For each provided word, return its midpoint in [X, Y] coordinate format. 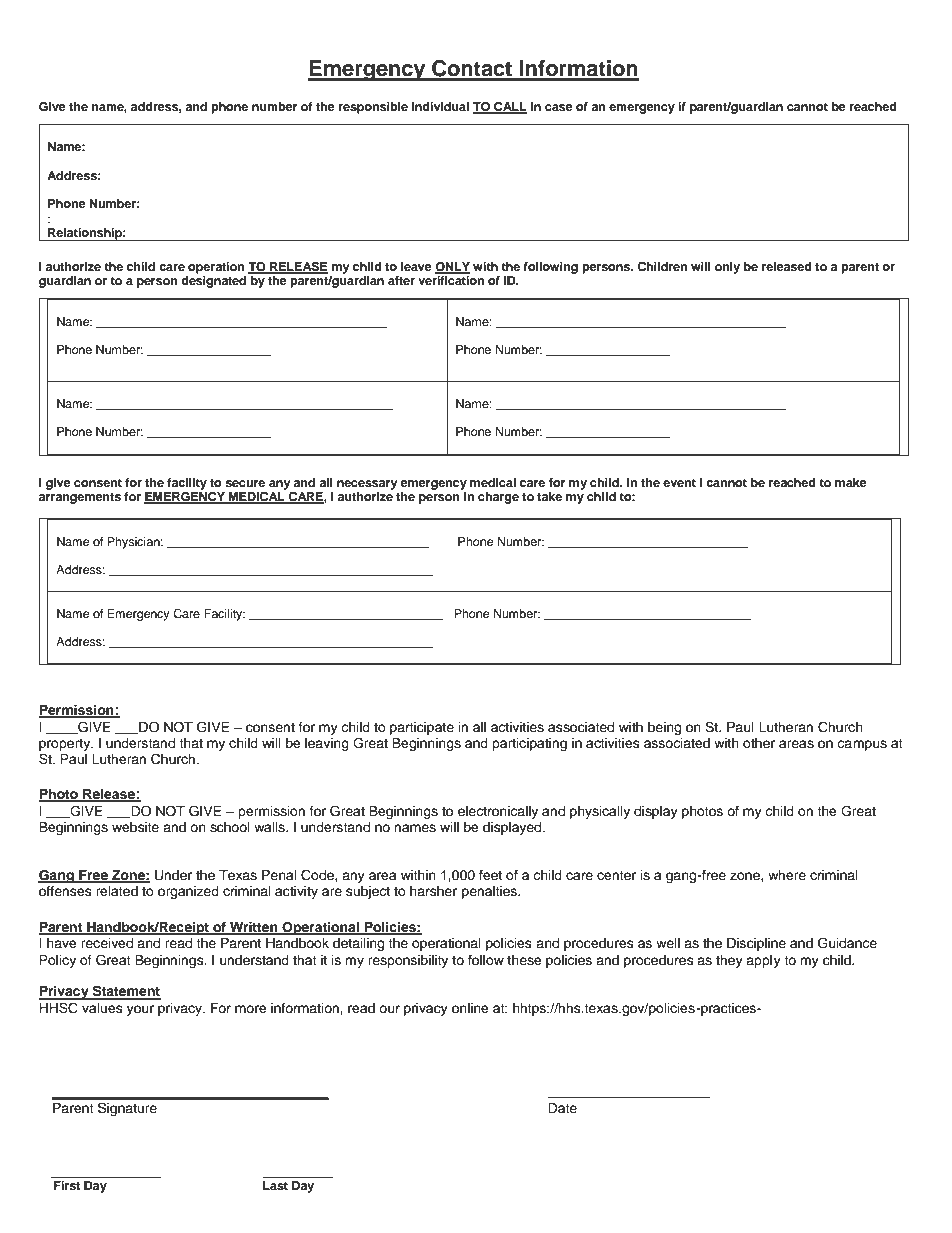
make [851, 482]
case [559, 107]
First [67, 1185]
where [787, 875]
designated [215, 280]
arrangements [80, 498]
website [135, 827]
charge [498, 498]
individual [440, 106]
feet [490, 875]
